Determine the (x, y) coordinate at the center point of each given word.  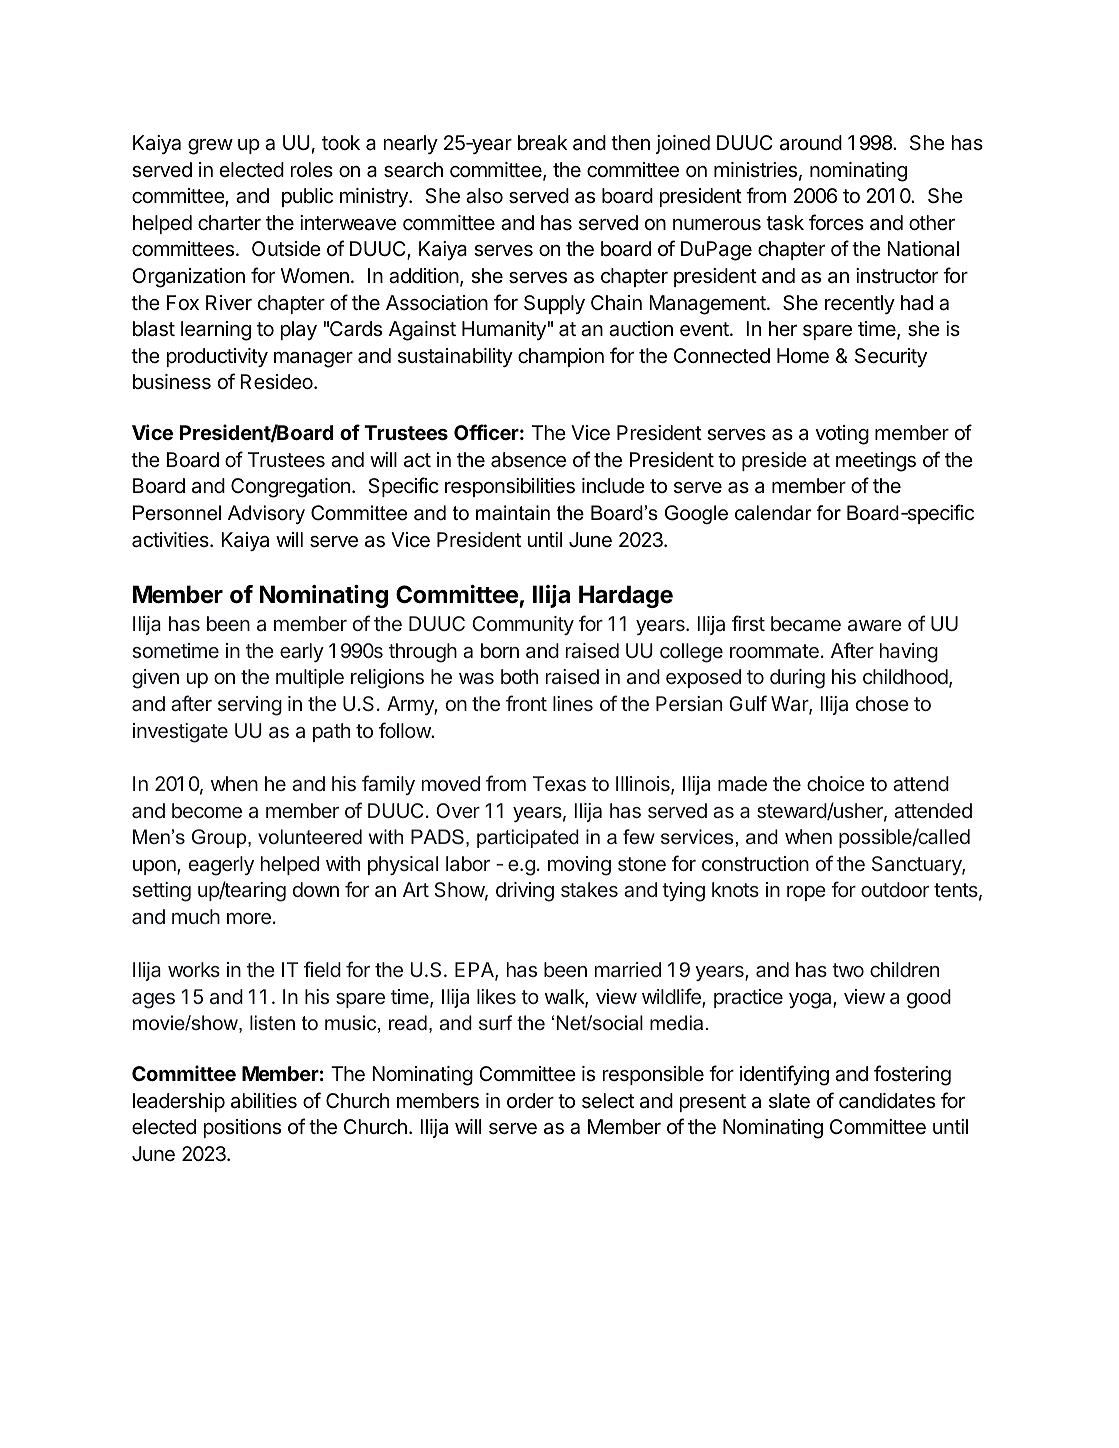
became (806, 623)
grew (210, 147)
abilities (264, 1101)
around (811, 143)
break (542, 143)
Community (523, 625)
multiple (310, 678)
